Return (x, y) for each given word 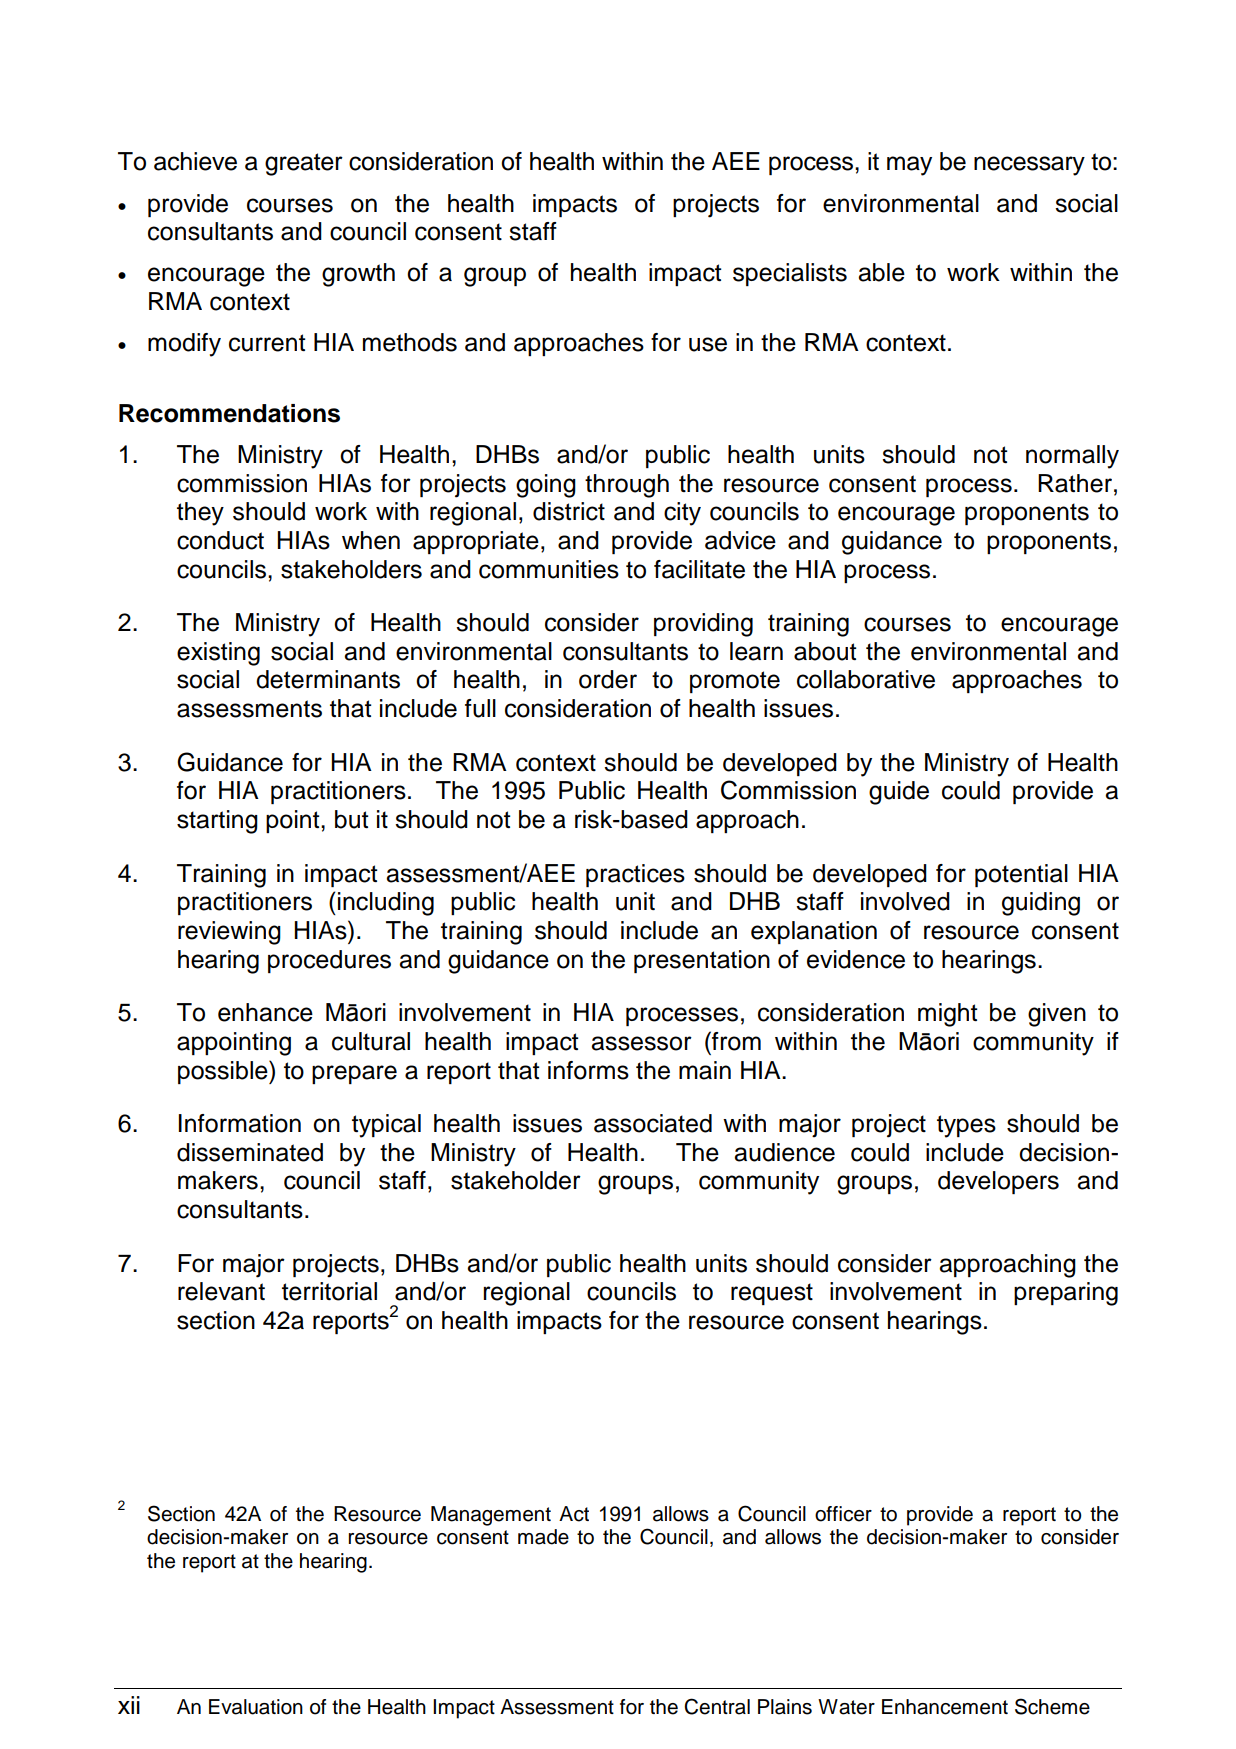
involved (905, 901)
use (708, 344)
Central (717, 1706)
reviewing (229, 933)
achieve (195, 161)
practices (635, 875)
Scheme (1052, 1706)
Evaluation (256, 1707)
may (909, 166)
